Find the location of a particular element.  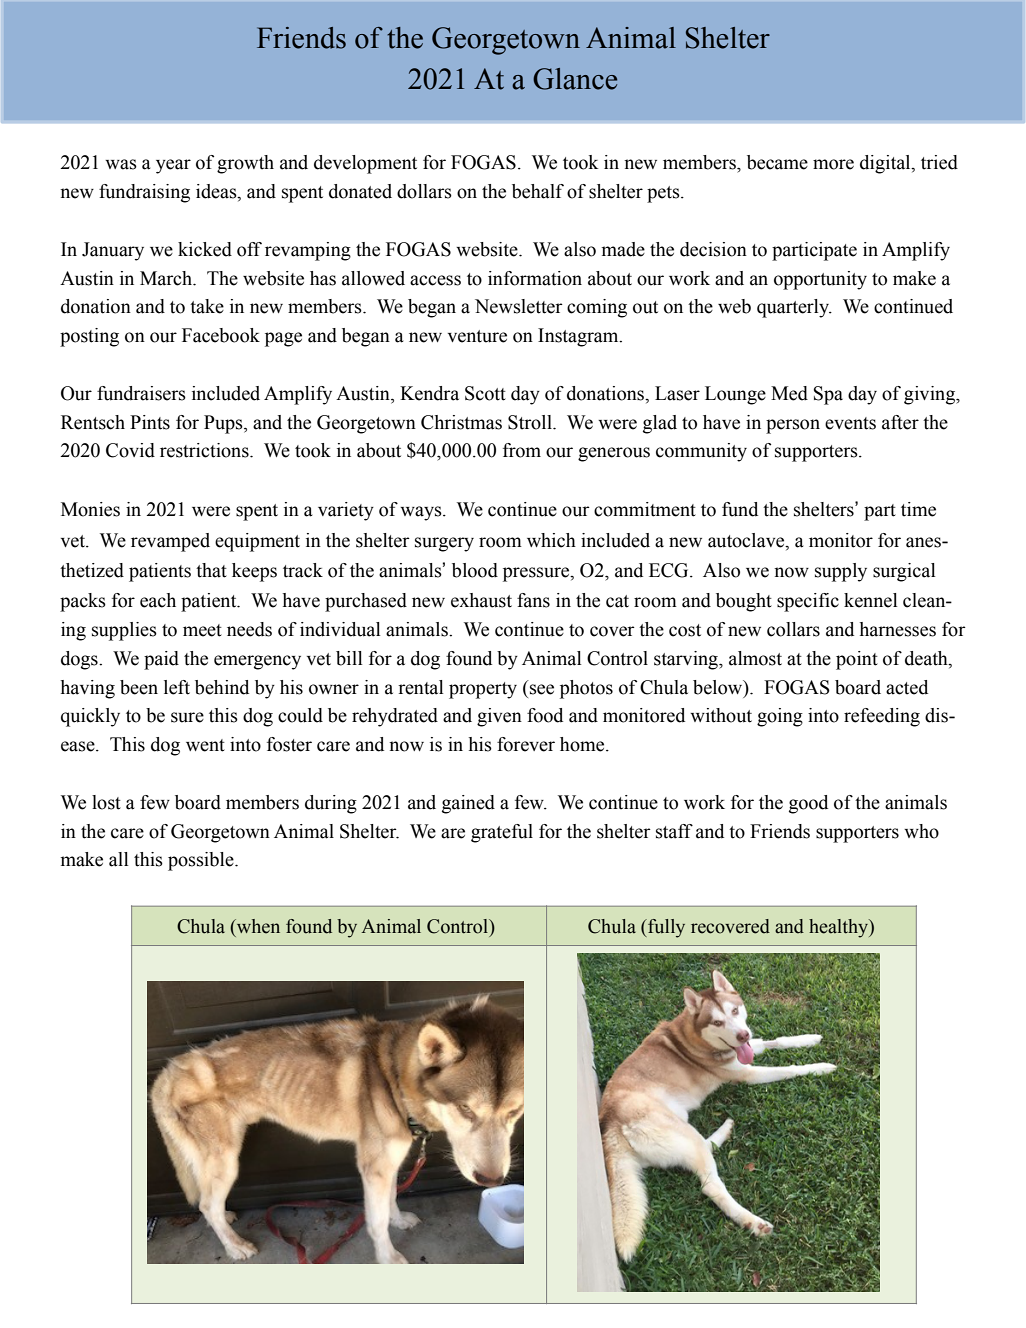

Glance is located at coordinates (575, 79).
